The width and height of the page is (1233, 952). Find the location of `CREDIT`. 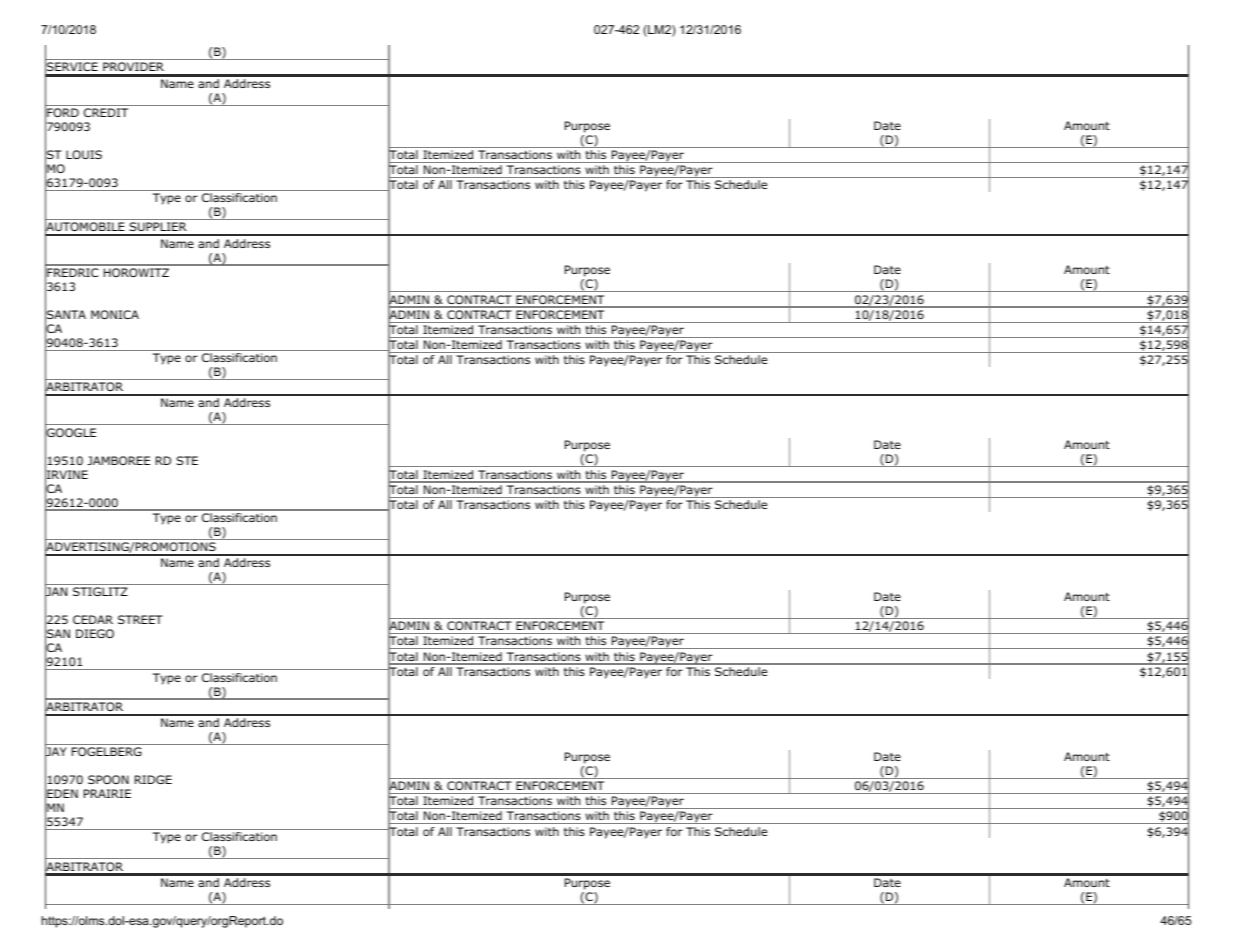

CREDIT is located at coordinates (106, 112).
